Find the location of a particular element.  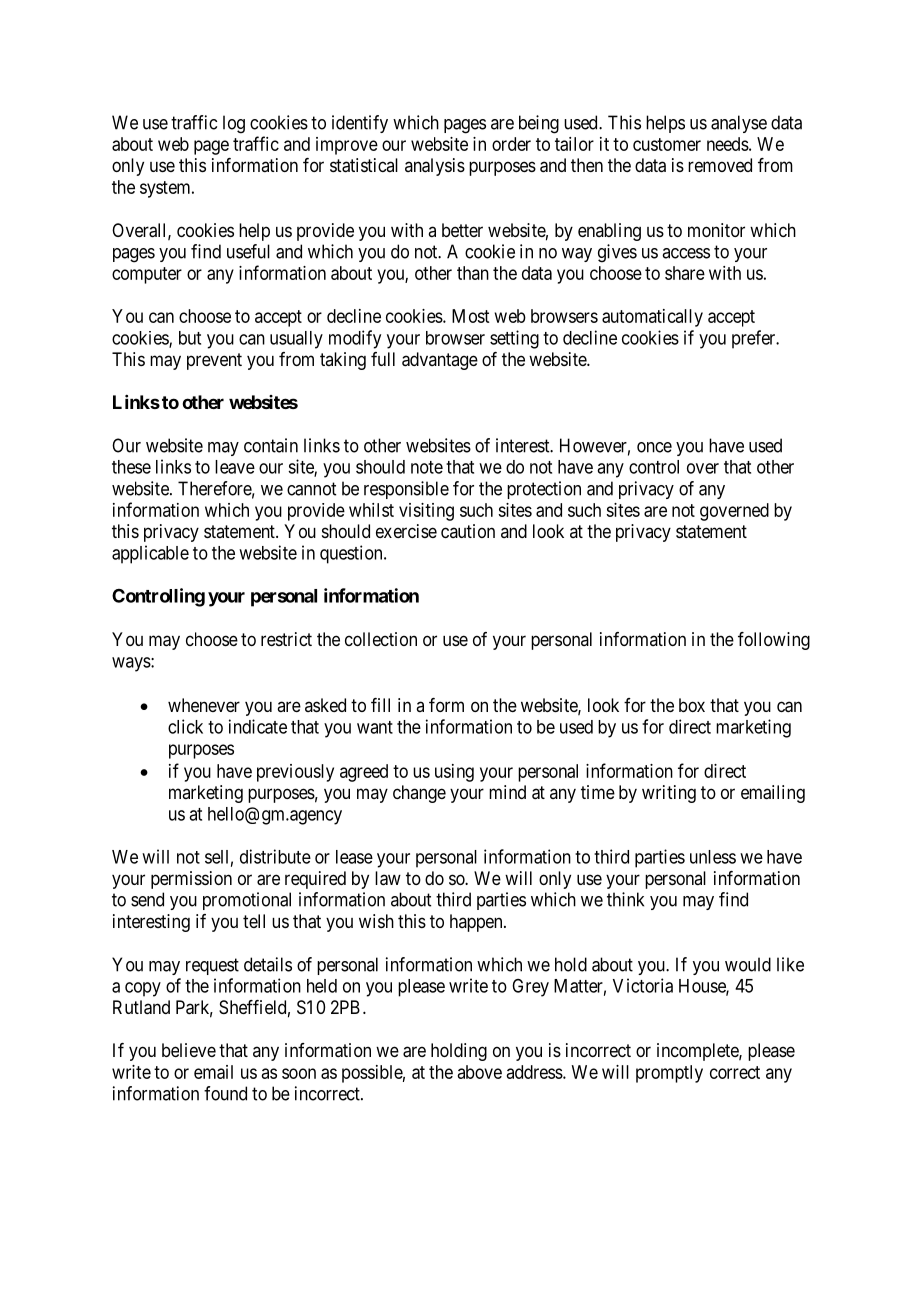

prevent is located at coordinates (214, 361).
